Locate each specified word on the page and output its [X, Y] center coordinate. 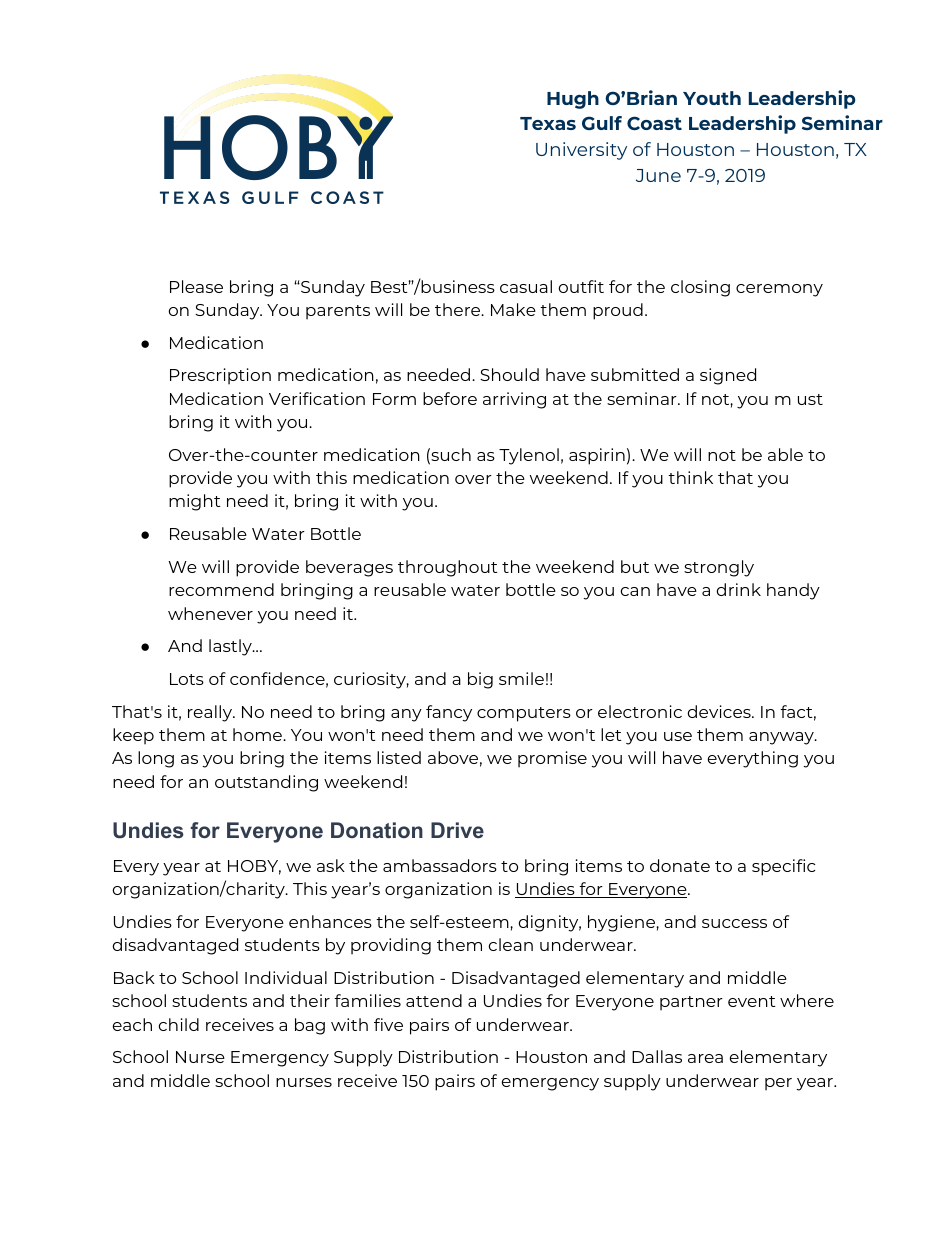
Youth [712, 98]
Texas [548, 123]
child [179, 1024]
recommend [221, 589]
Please [196, 286]
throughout [448, 568]
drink [738, 589]
